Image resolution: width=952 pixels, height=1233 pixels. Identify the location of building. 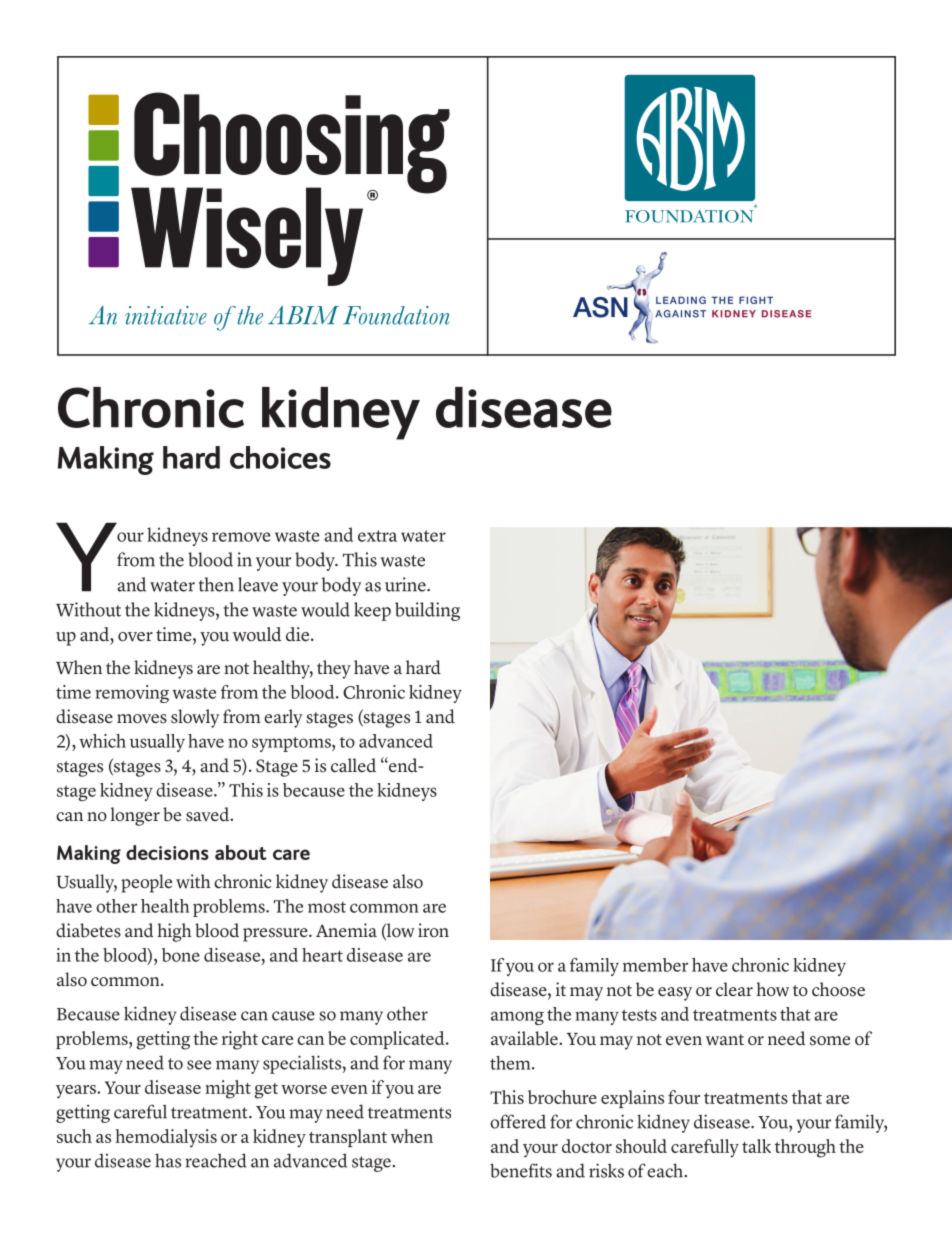
(427, 611).
